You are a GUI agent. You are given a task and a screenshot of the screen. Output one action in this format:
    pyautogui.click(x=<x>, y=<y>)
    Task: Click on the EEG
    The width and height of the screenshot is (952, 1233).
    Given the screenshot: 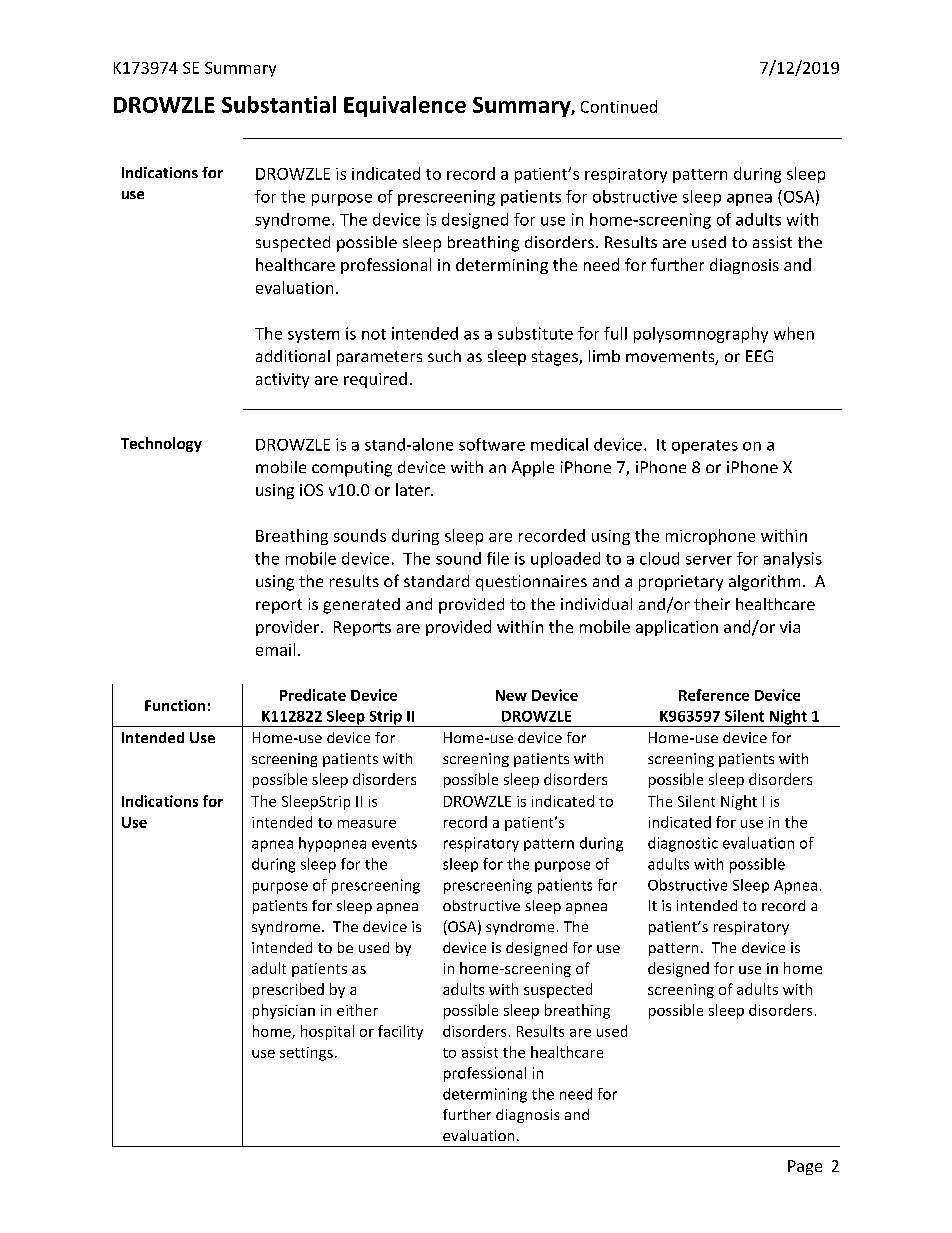 What is the action you would take?
    pyautogui.click(x=759, y=356)
